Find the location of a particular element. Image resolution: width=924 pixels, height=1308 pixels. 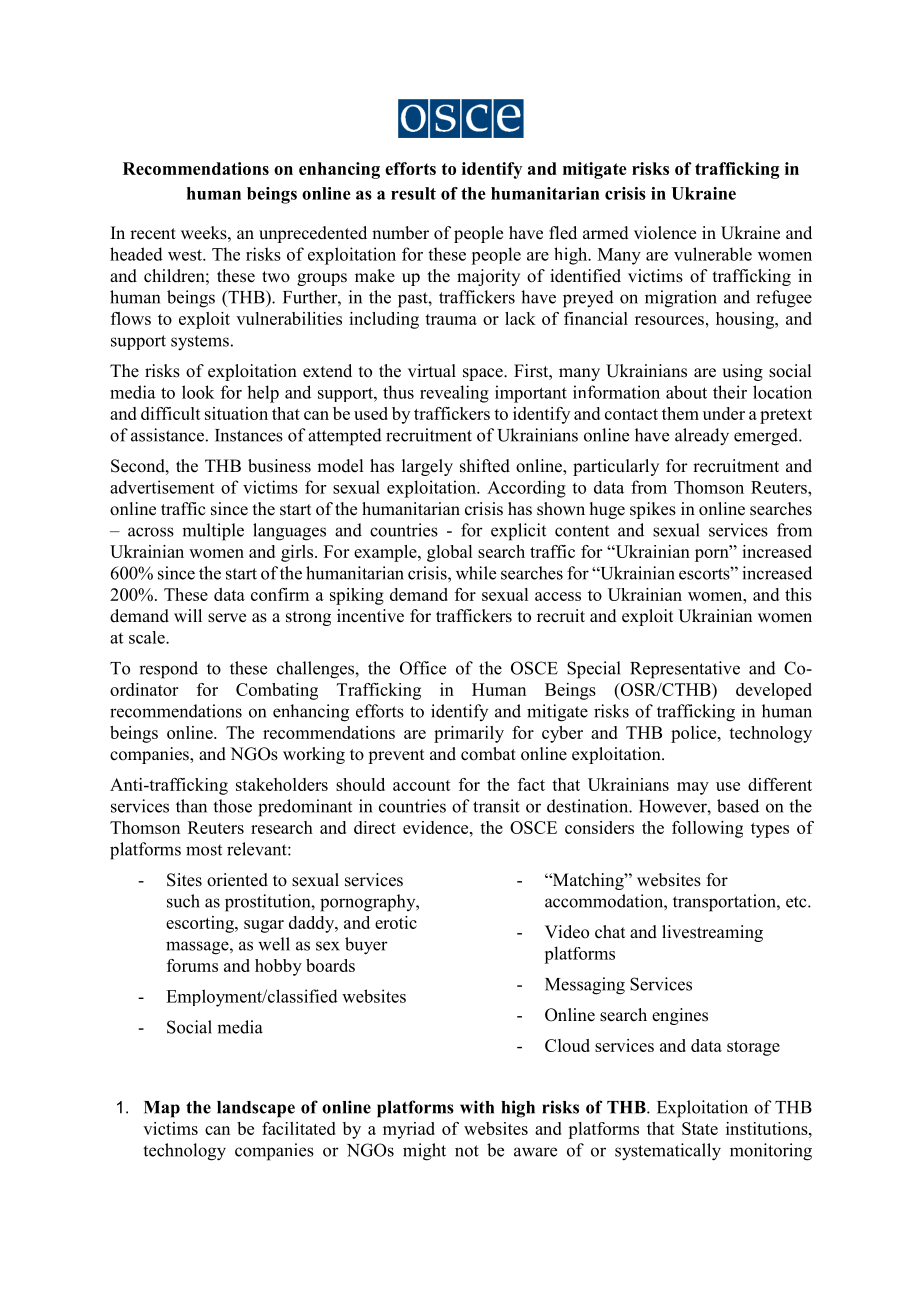

State is located at coordinates (700, 1128).
